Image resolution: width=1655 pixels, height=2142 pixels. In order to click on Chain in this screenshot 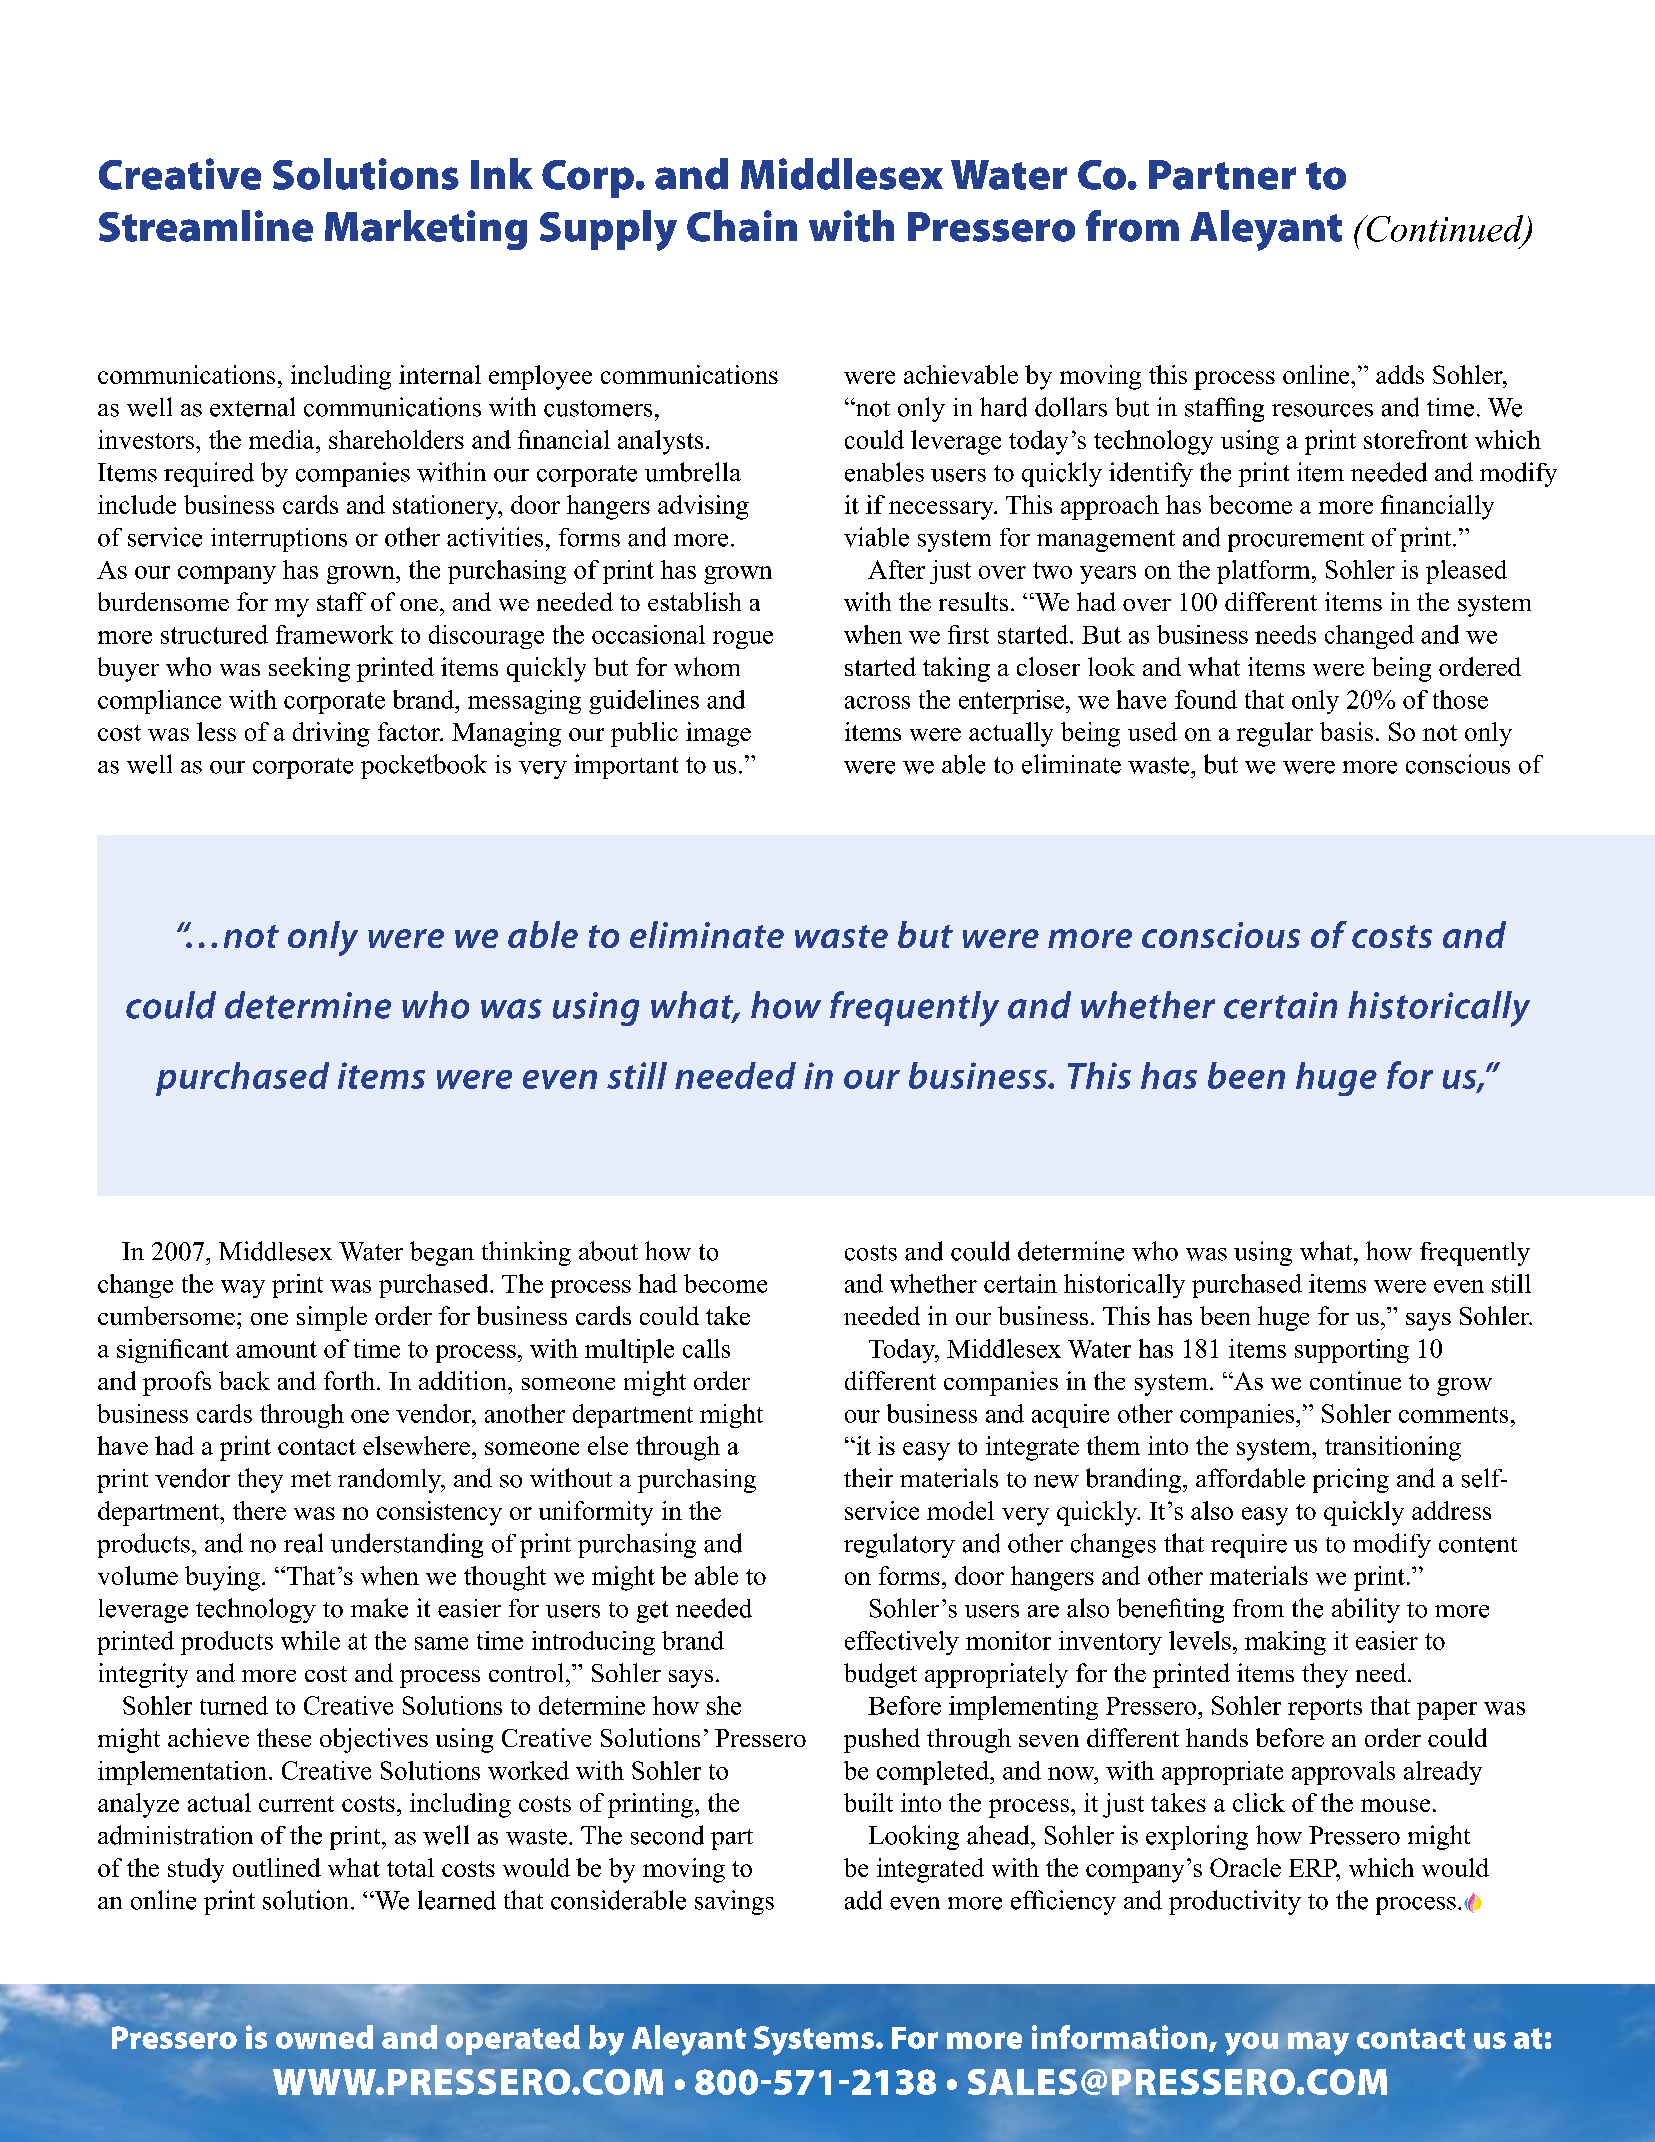, I will do `click(742, 226)`.
